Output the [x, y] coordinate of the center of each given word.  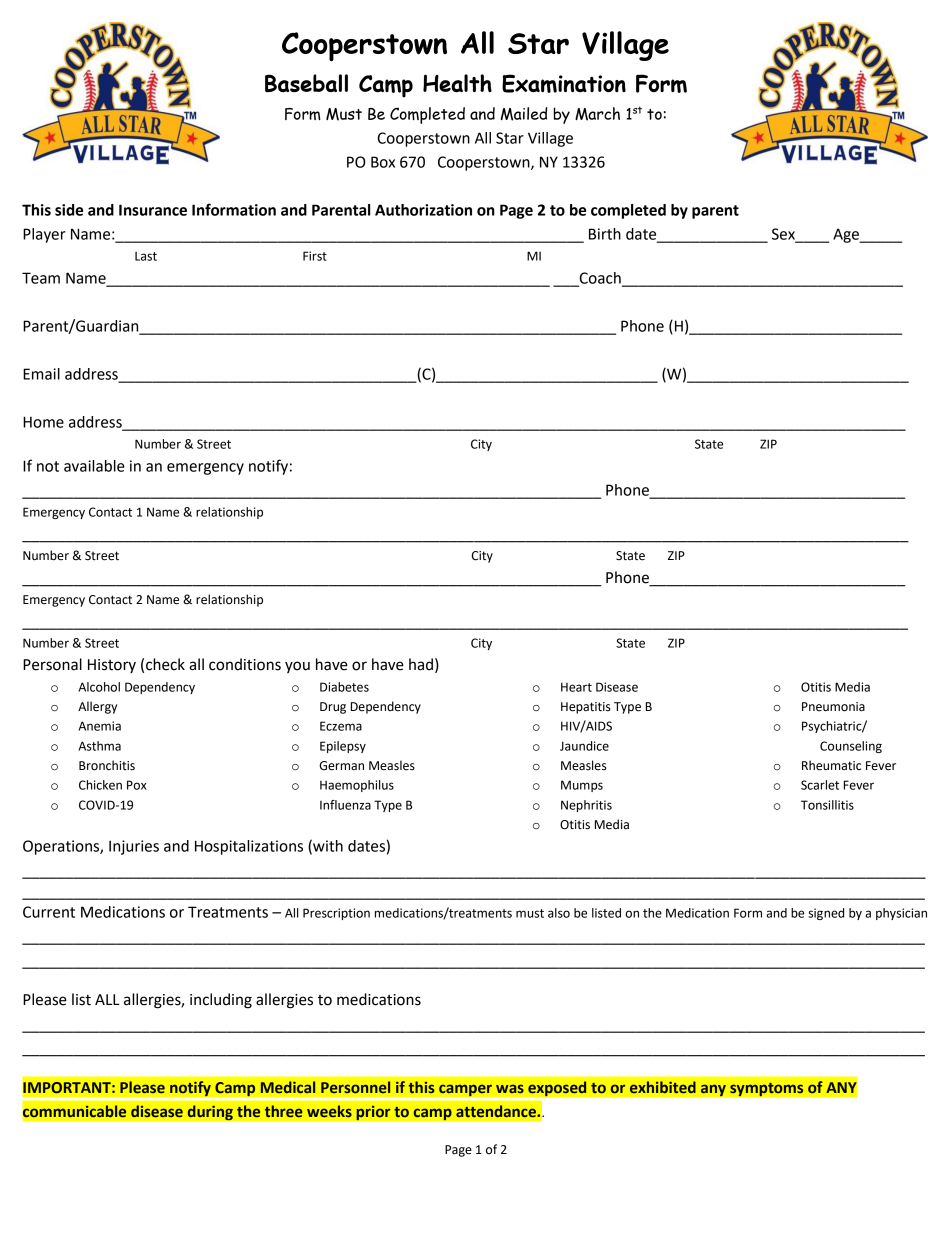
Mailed [524, 114]
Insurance [153, 210]
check [165, 664]
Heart [576, 687]
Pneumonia [833, 707]
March [597, 114]
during [210, 1113]
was [510, 1088]
